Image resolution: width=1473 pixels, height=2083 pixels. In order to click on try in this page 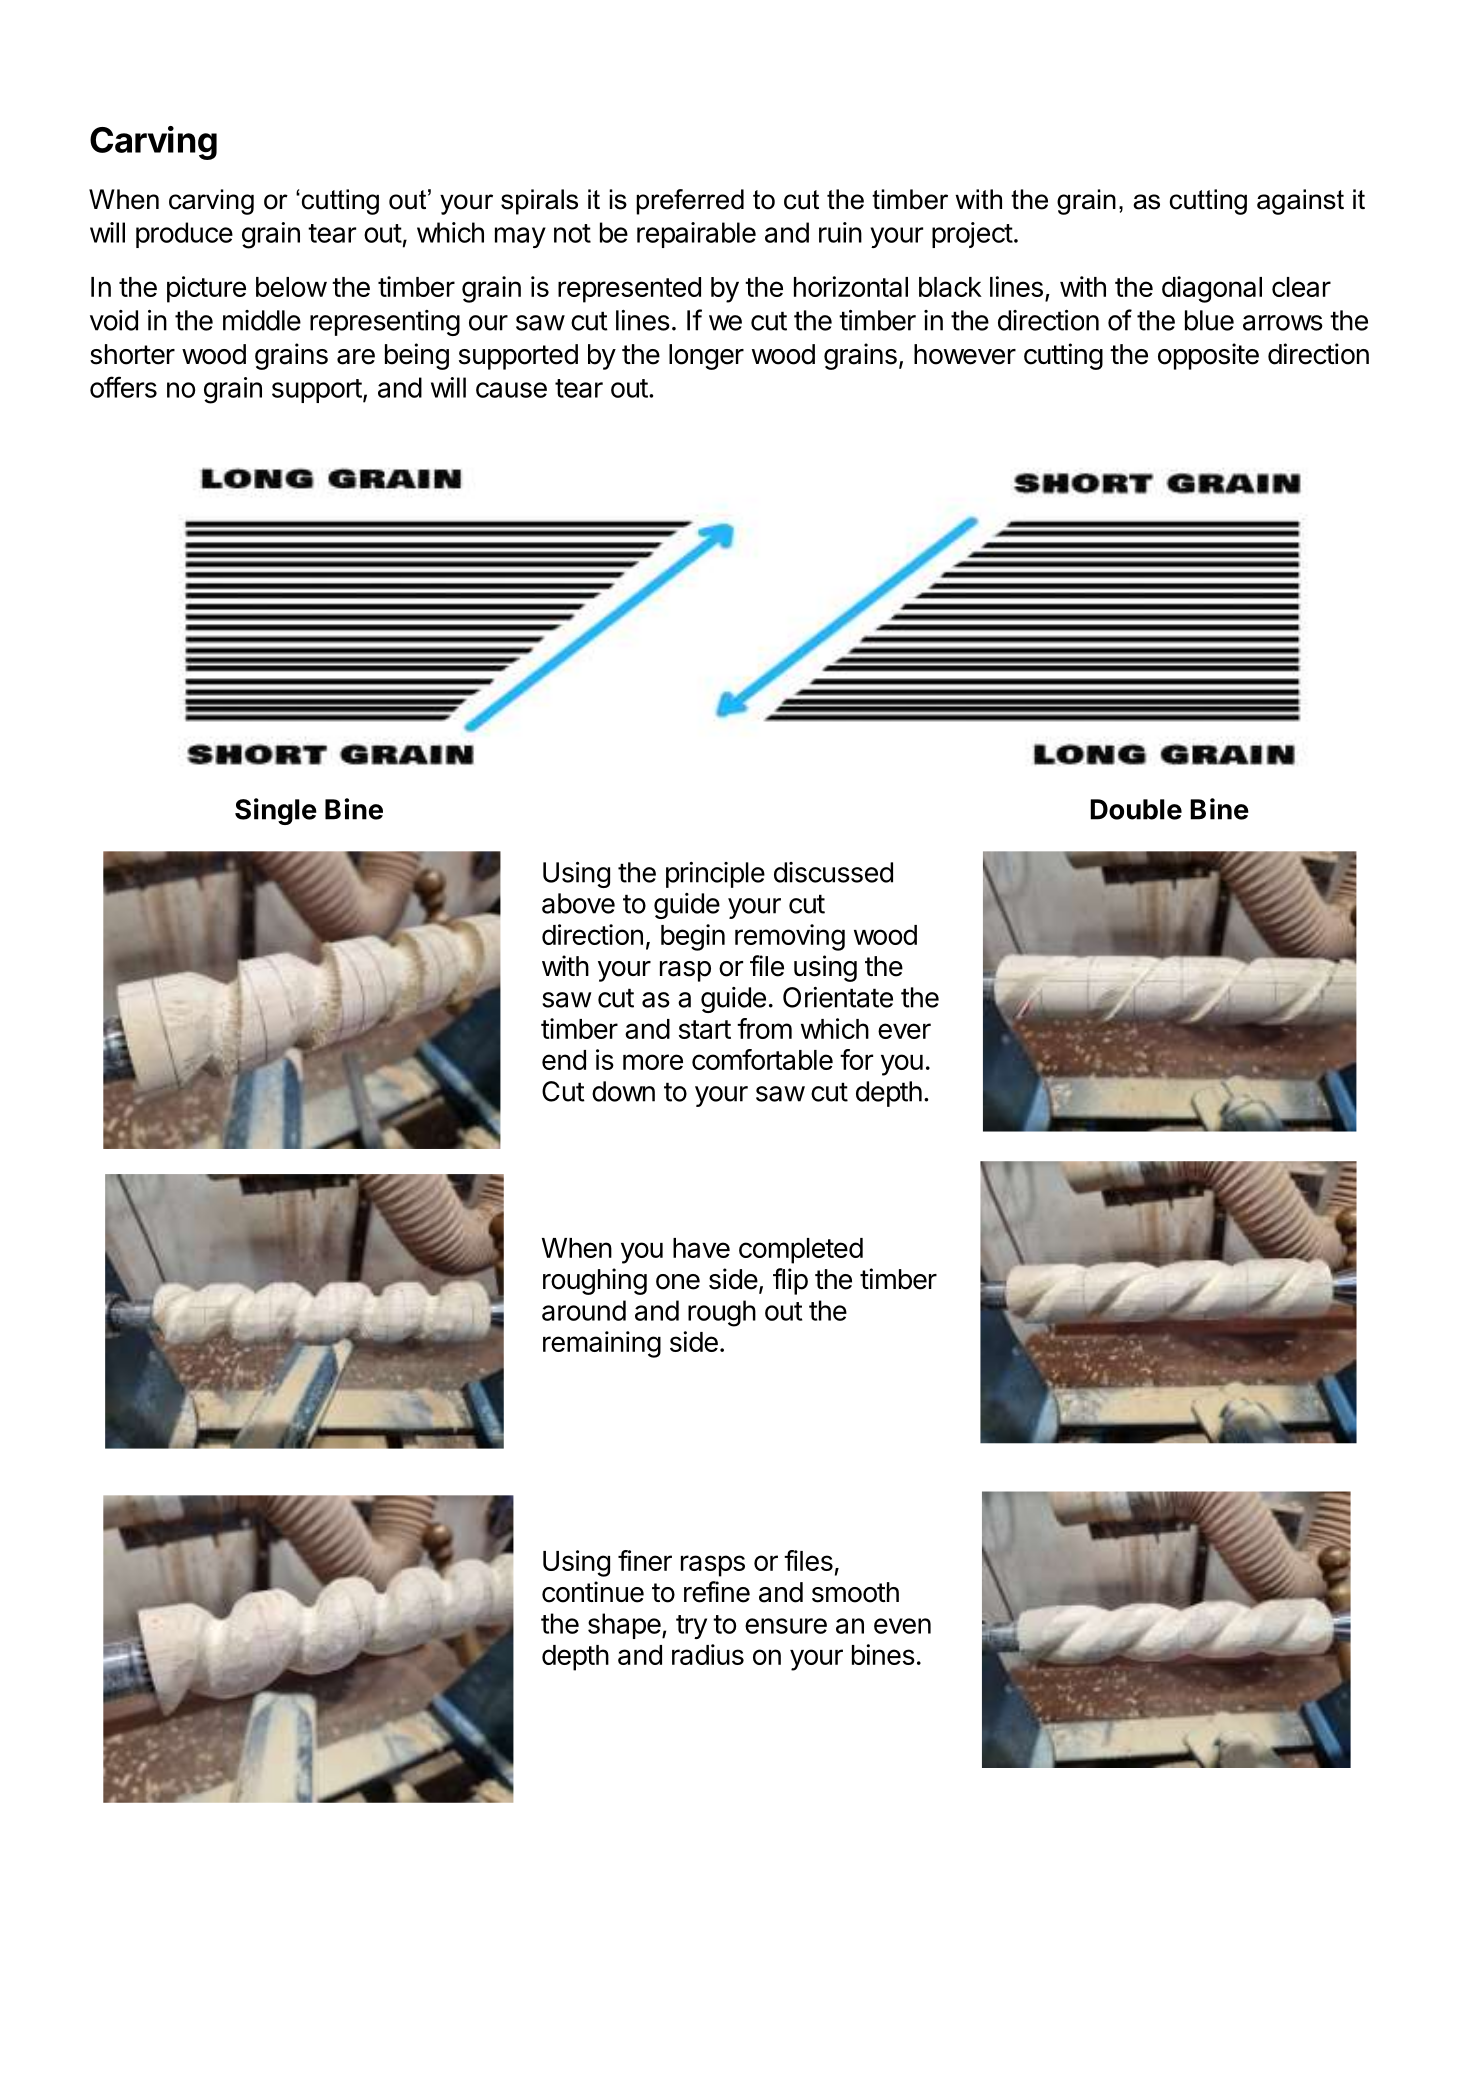, I will do `click(691, 1627)`.
